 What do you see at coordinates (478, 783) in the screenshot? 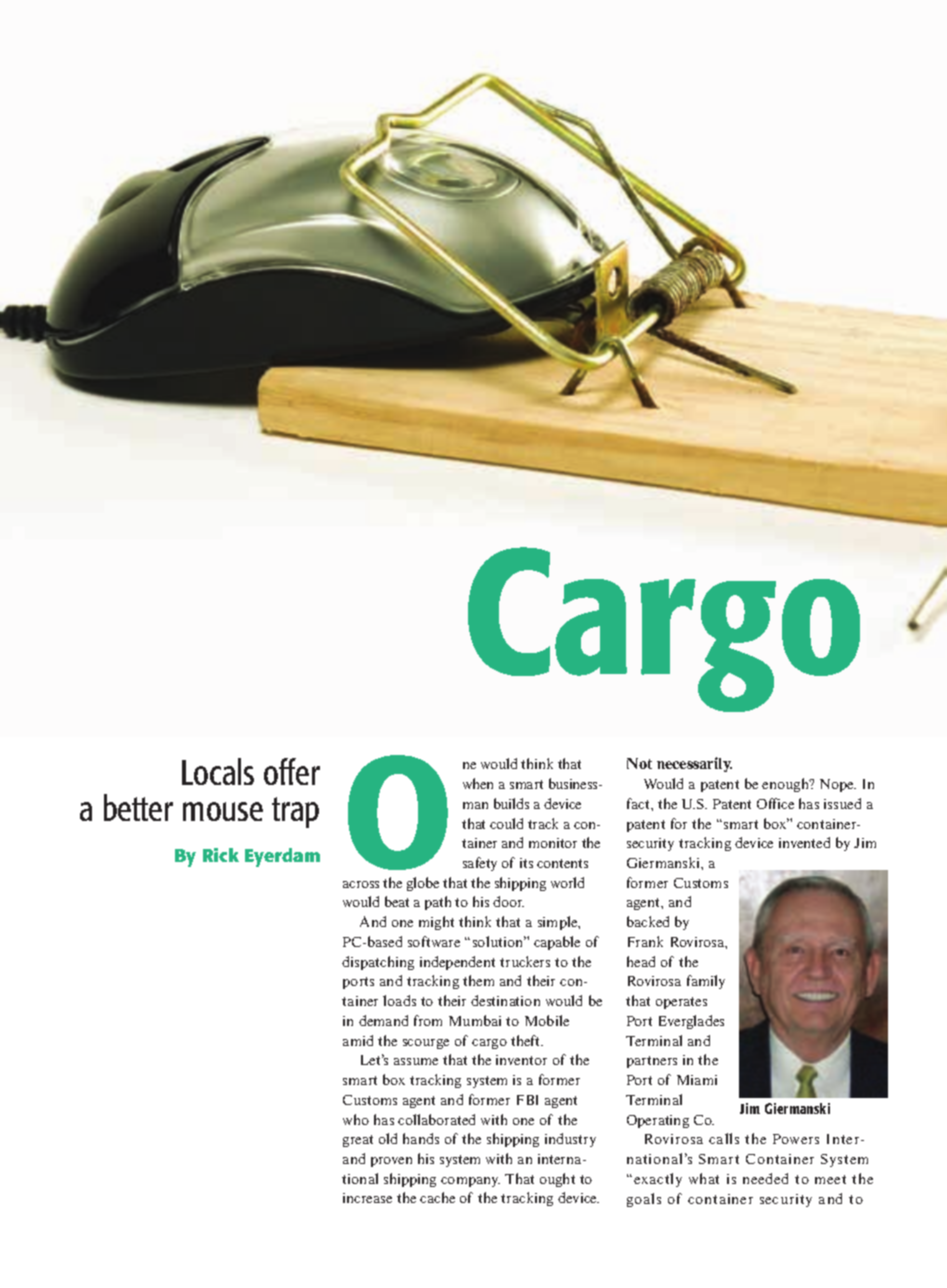
I see `when` at bounding box center [478, 783].
